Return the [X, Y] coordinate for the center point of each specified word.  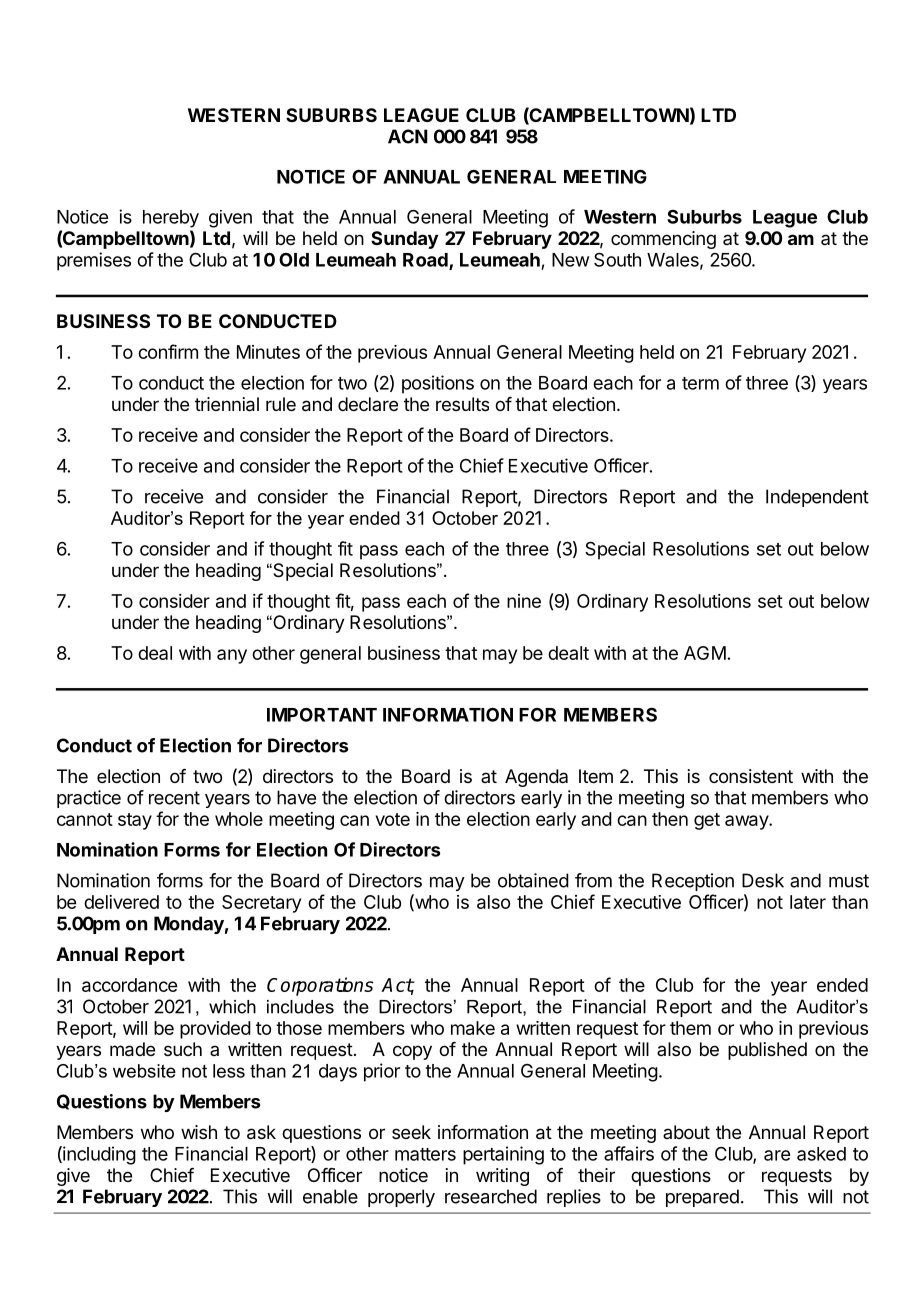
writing [502, 1177]
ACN [408, 136]
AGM [705, 653]
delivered [121, 902]
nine [524, 601]
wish [199, 1132]
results [462, 404]
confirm [168, 351]
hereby [171, 219]
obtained [533, 880]
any [232, 656]
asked [821, 1154]
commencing [663, 240]
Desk [763, 880]
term [700, 383]
